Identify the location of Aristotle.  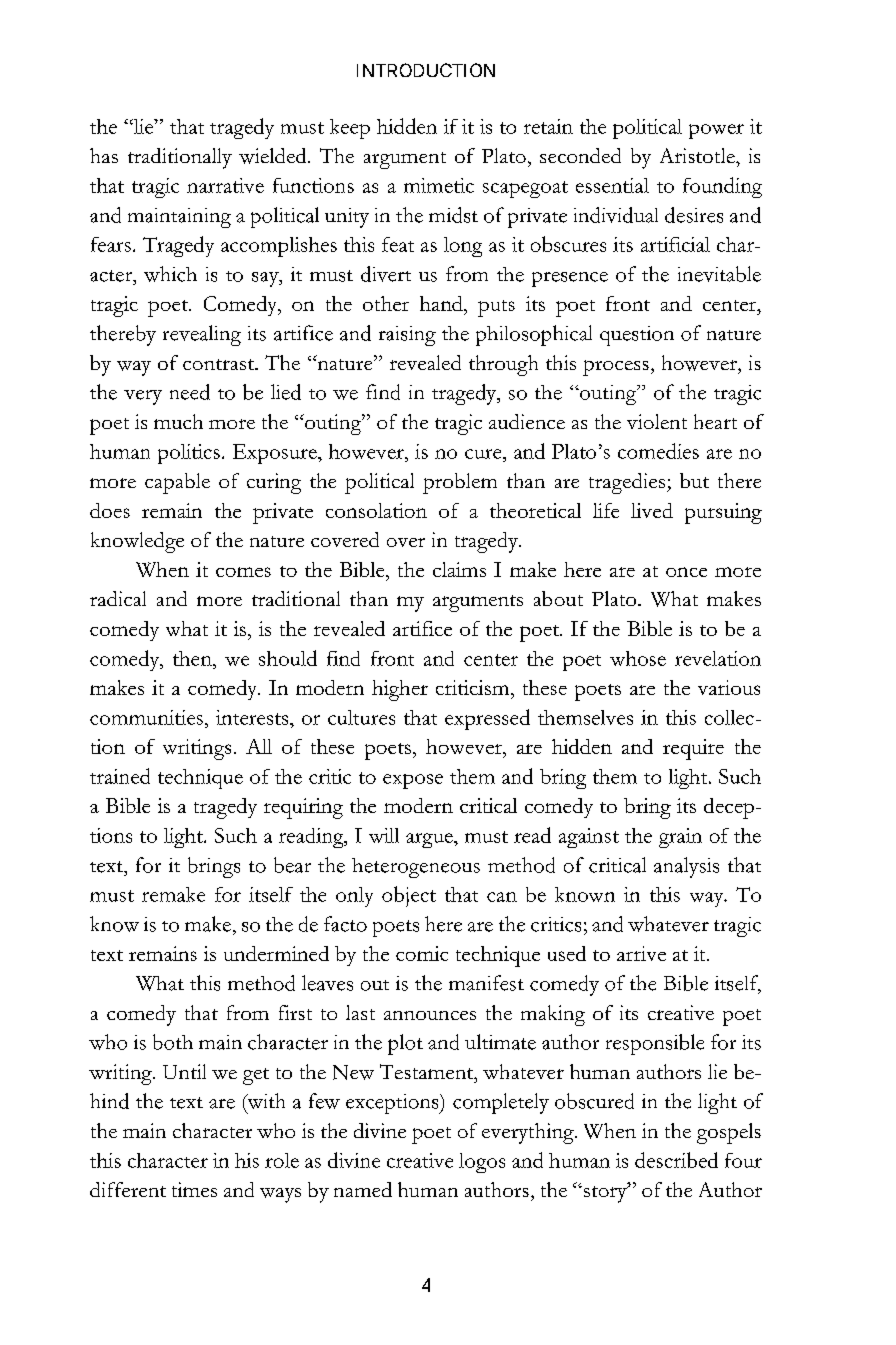
(698, 155).
